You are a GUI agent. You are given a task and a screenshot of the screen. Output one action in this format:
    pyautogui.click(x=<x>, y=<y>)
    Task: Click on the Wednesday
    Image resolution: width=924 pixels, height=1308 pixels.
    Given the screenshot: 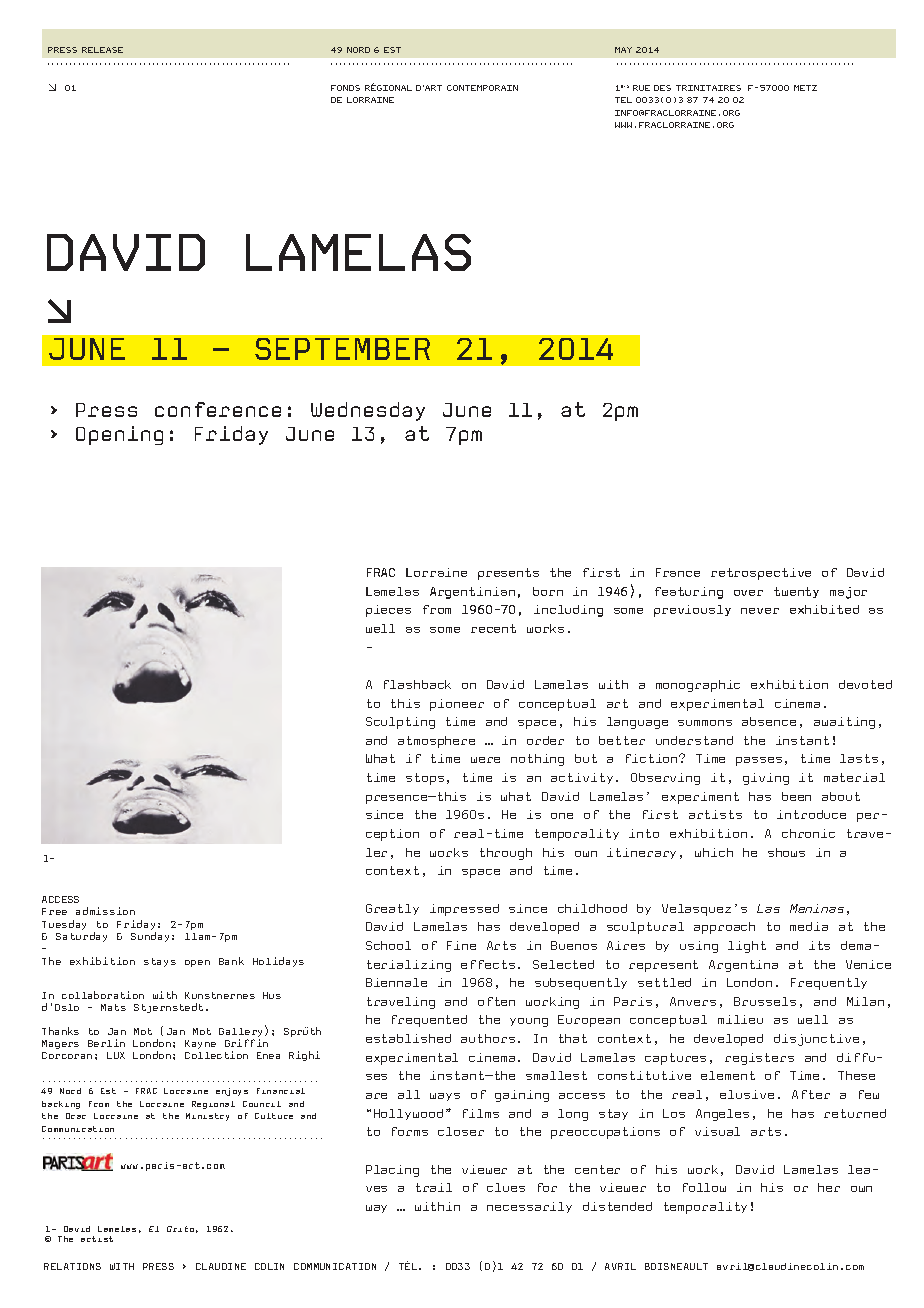 What is the action you would take?
    pyautogui.click(x=368, y=411)
